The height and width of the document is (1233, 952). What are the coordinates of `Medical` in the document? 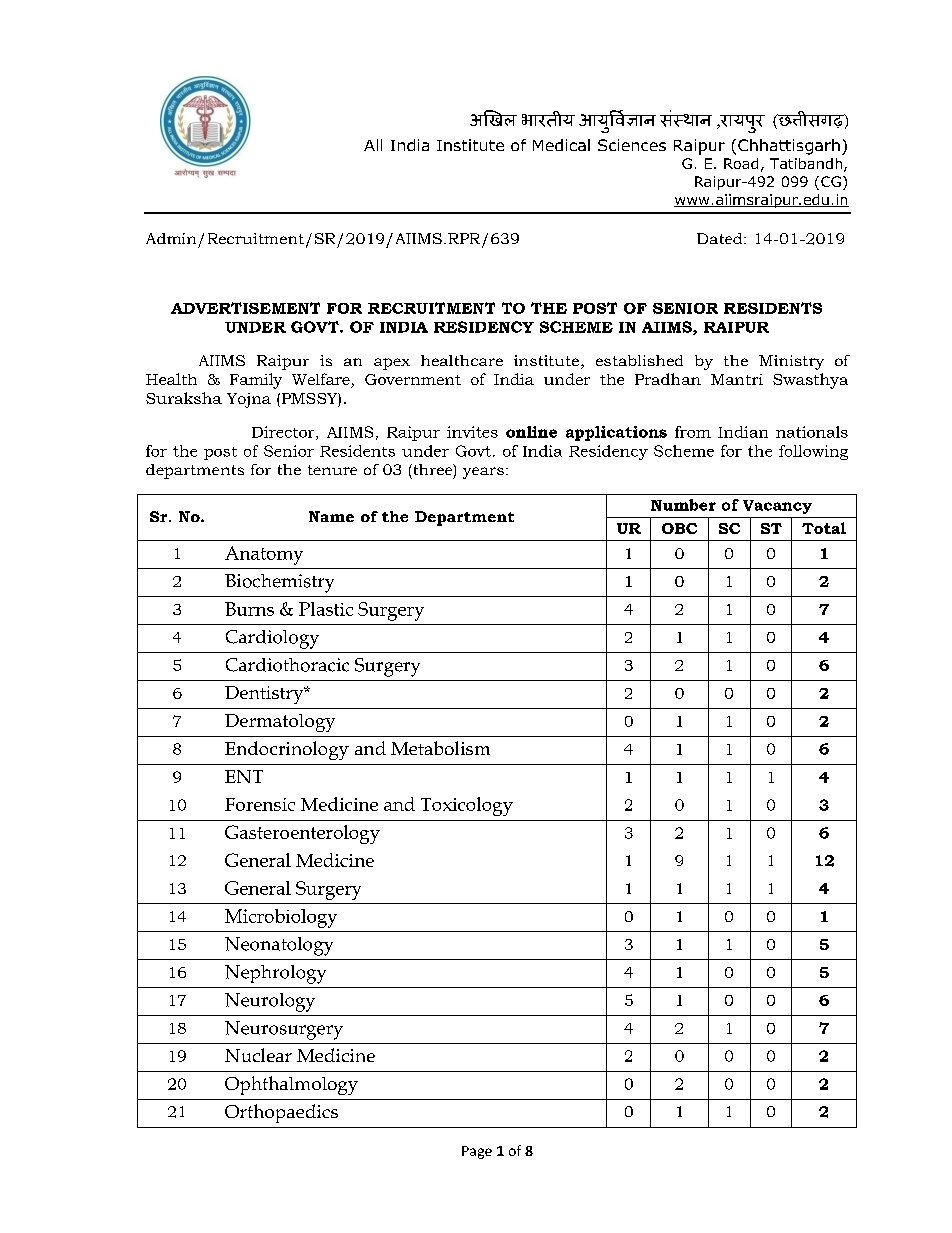 It's located at (561, 145).
